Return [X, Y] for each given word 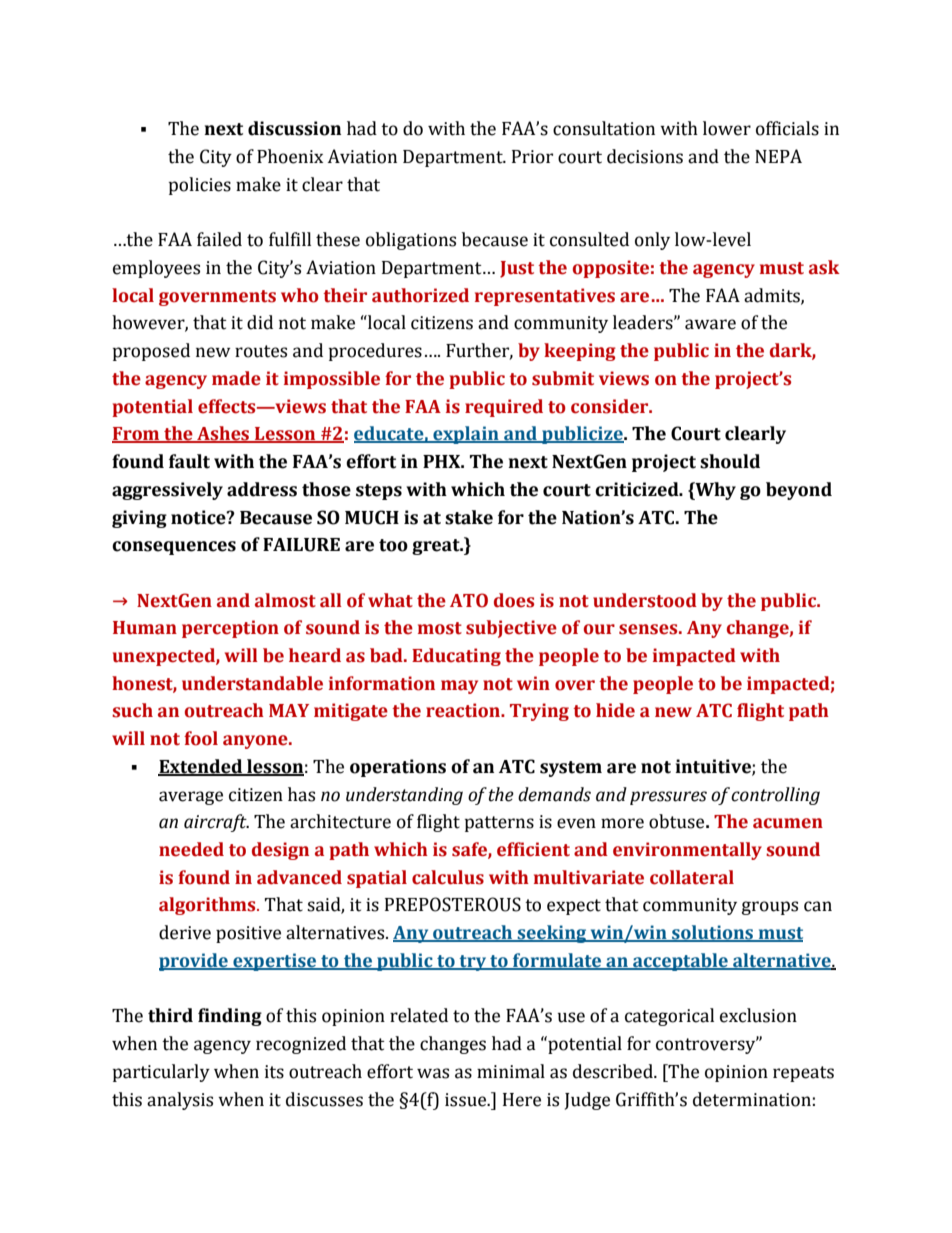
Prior [532, 157]
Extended [201, 767]
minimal [511, 1071]
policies [200, 186]
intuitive [714, 767]
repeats [803, 1074]
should [730, 461]
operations [398, 768]
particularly [161, 1073]
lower [727, 128]
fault [189, 461]
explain [466, 435]
